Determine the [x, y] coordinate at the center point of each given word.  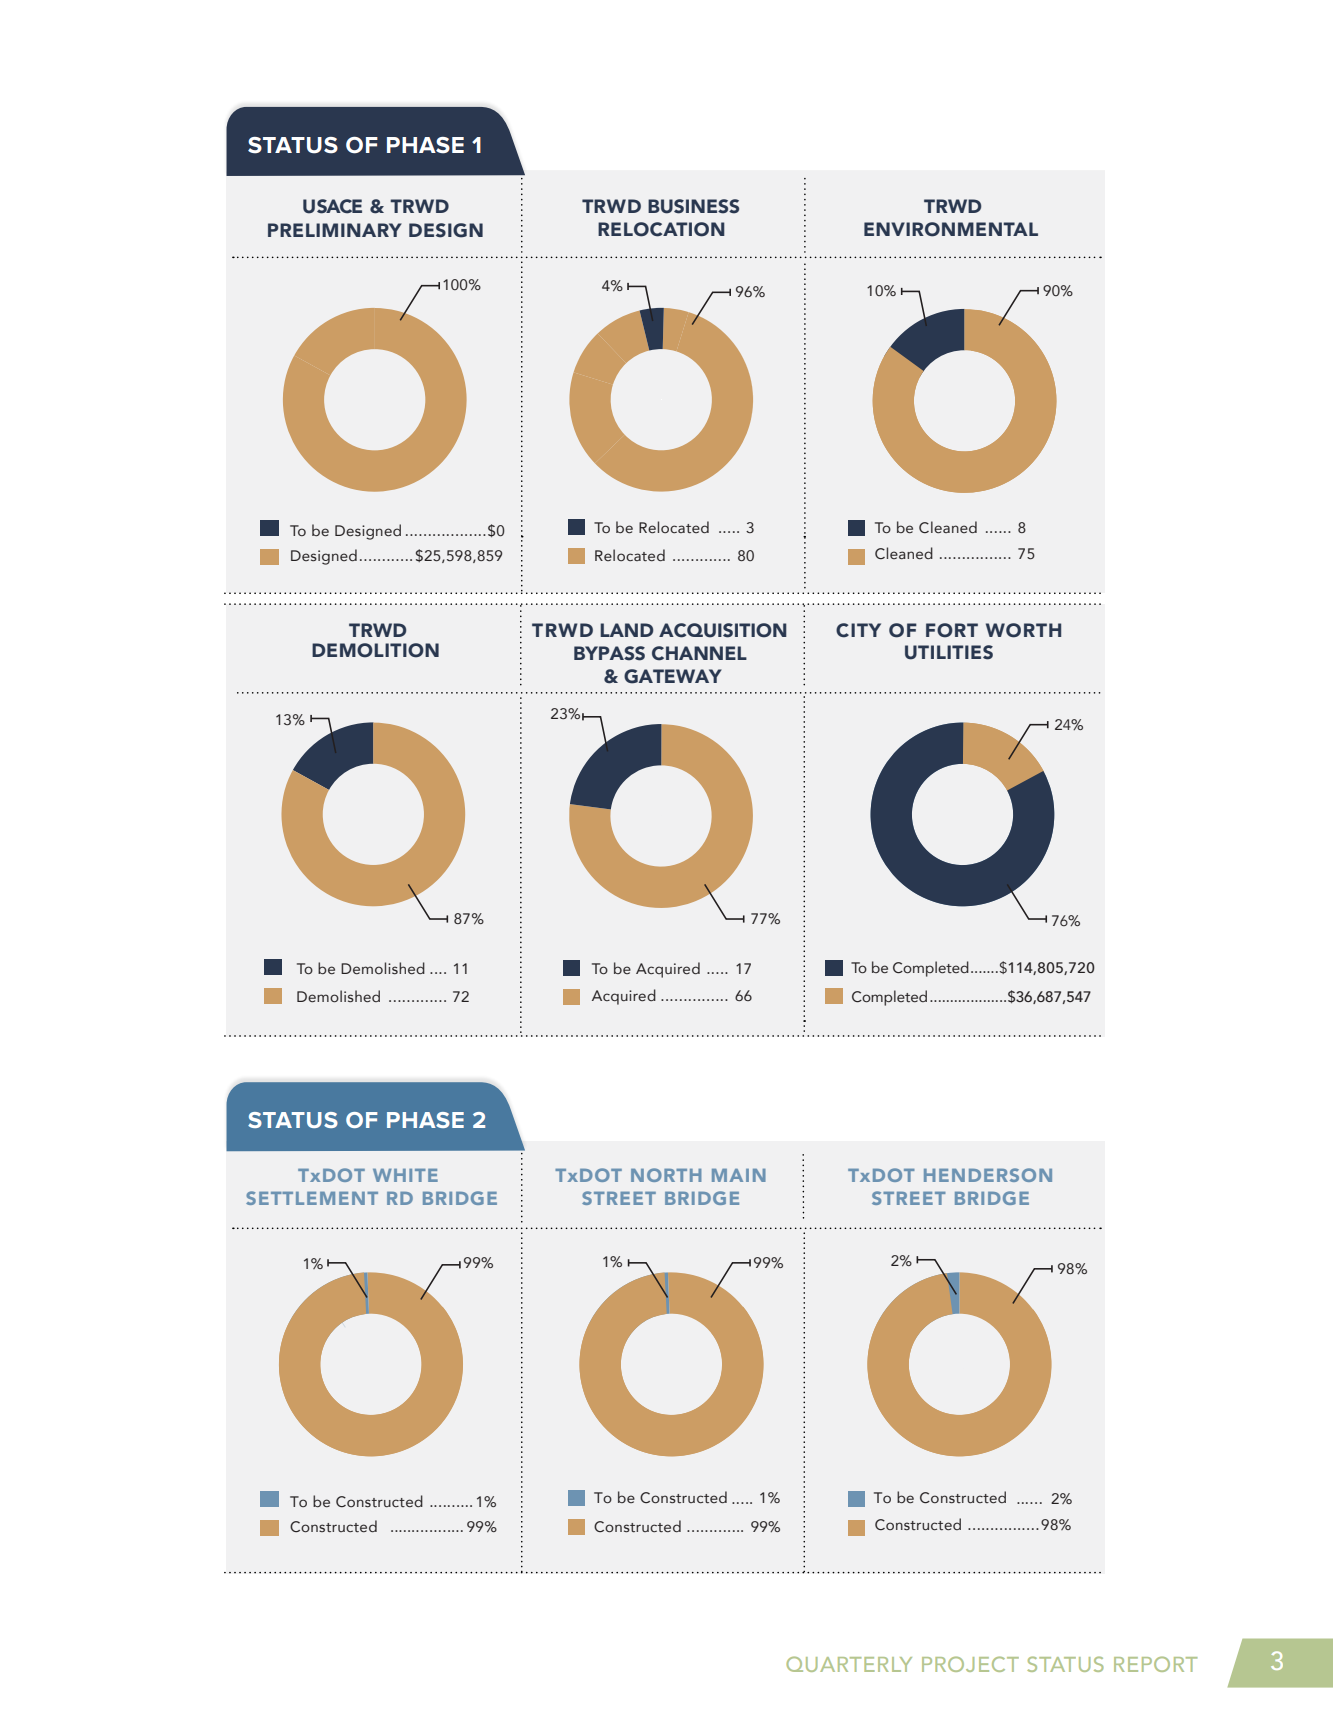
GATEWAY [673, 676]
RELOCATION [661, 229]
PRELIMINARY [335, 230]
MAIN [739, 1175]
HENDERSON [988, 1175]
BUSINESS [693, 206]
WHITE [405, 1175]
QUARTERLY [849, 1664]
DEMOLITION [375, 650]
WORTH [1023, 630]
